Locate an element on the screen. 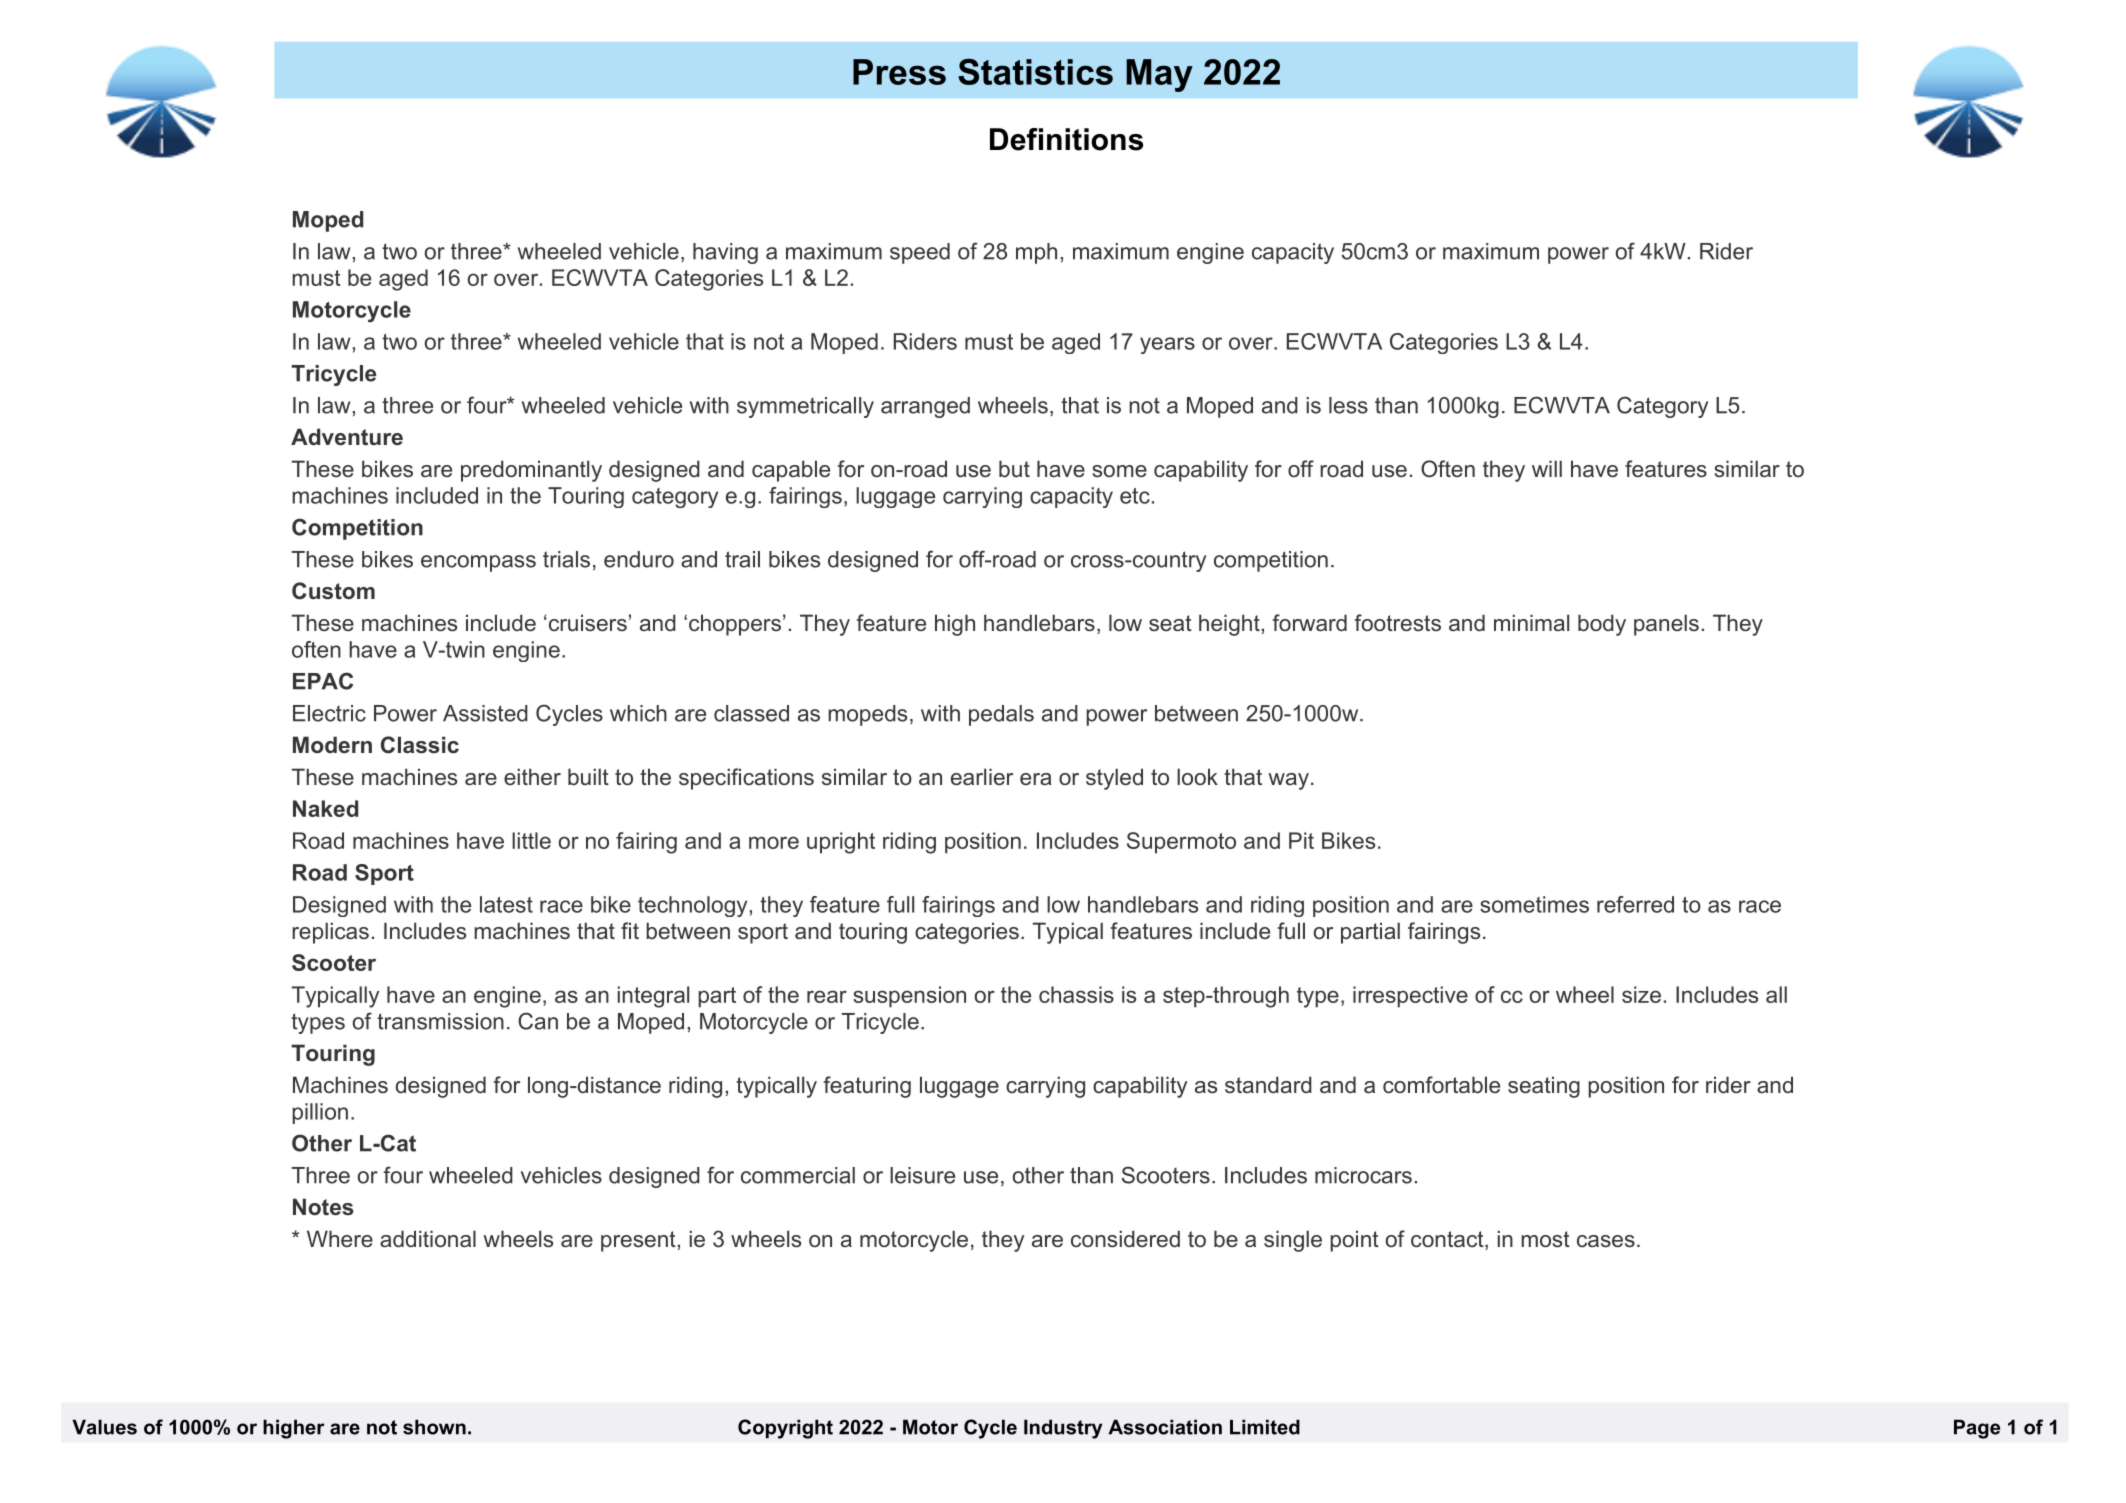 The image size is (2126, 1503). May is located at coordinates (1159, 75).
